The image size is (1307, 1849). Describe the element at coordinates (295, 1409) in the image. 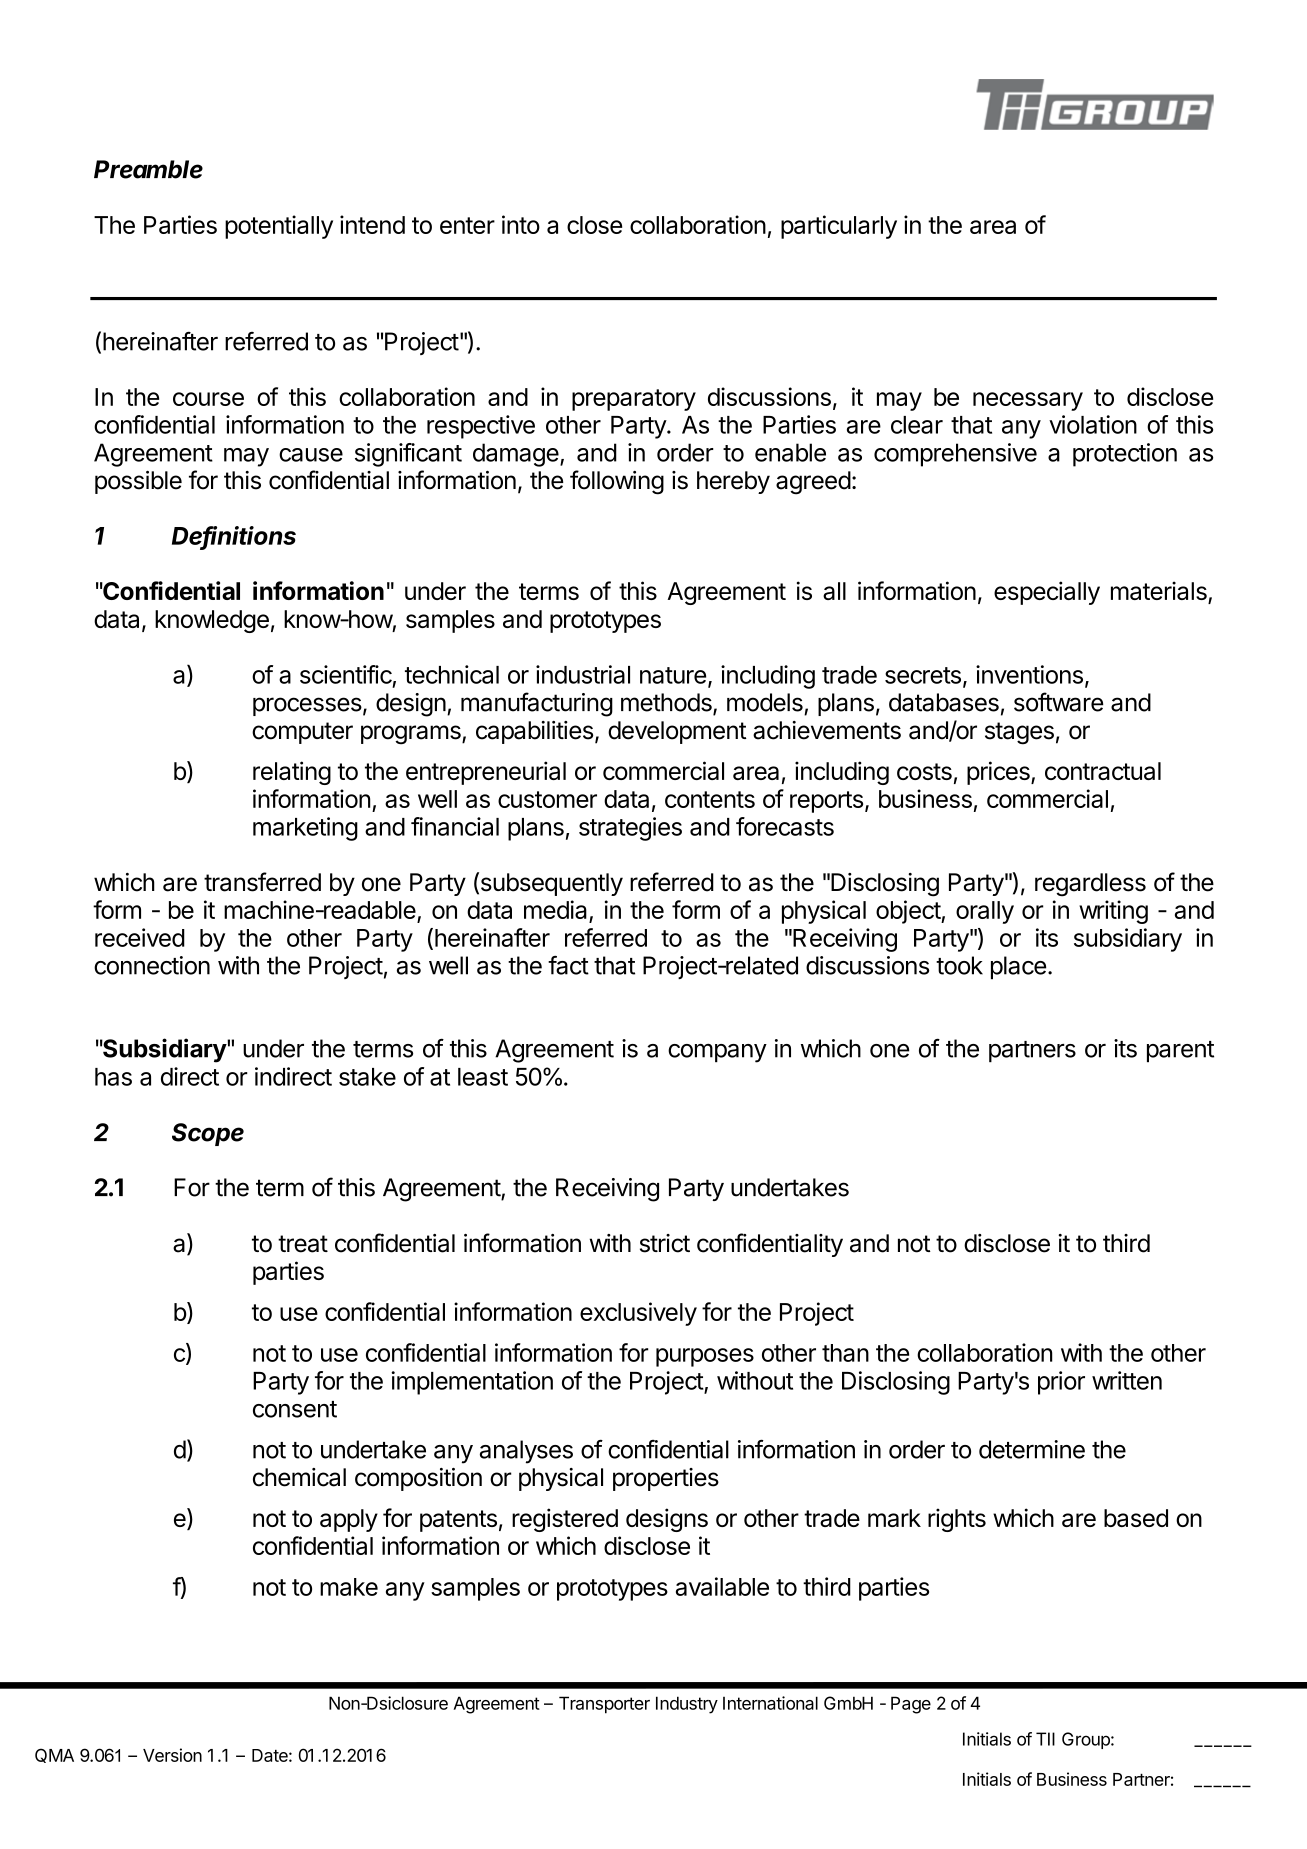

I see `consent` at that location.
